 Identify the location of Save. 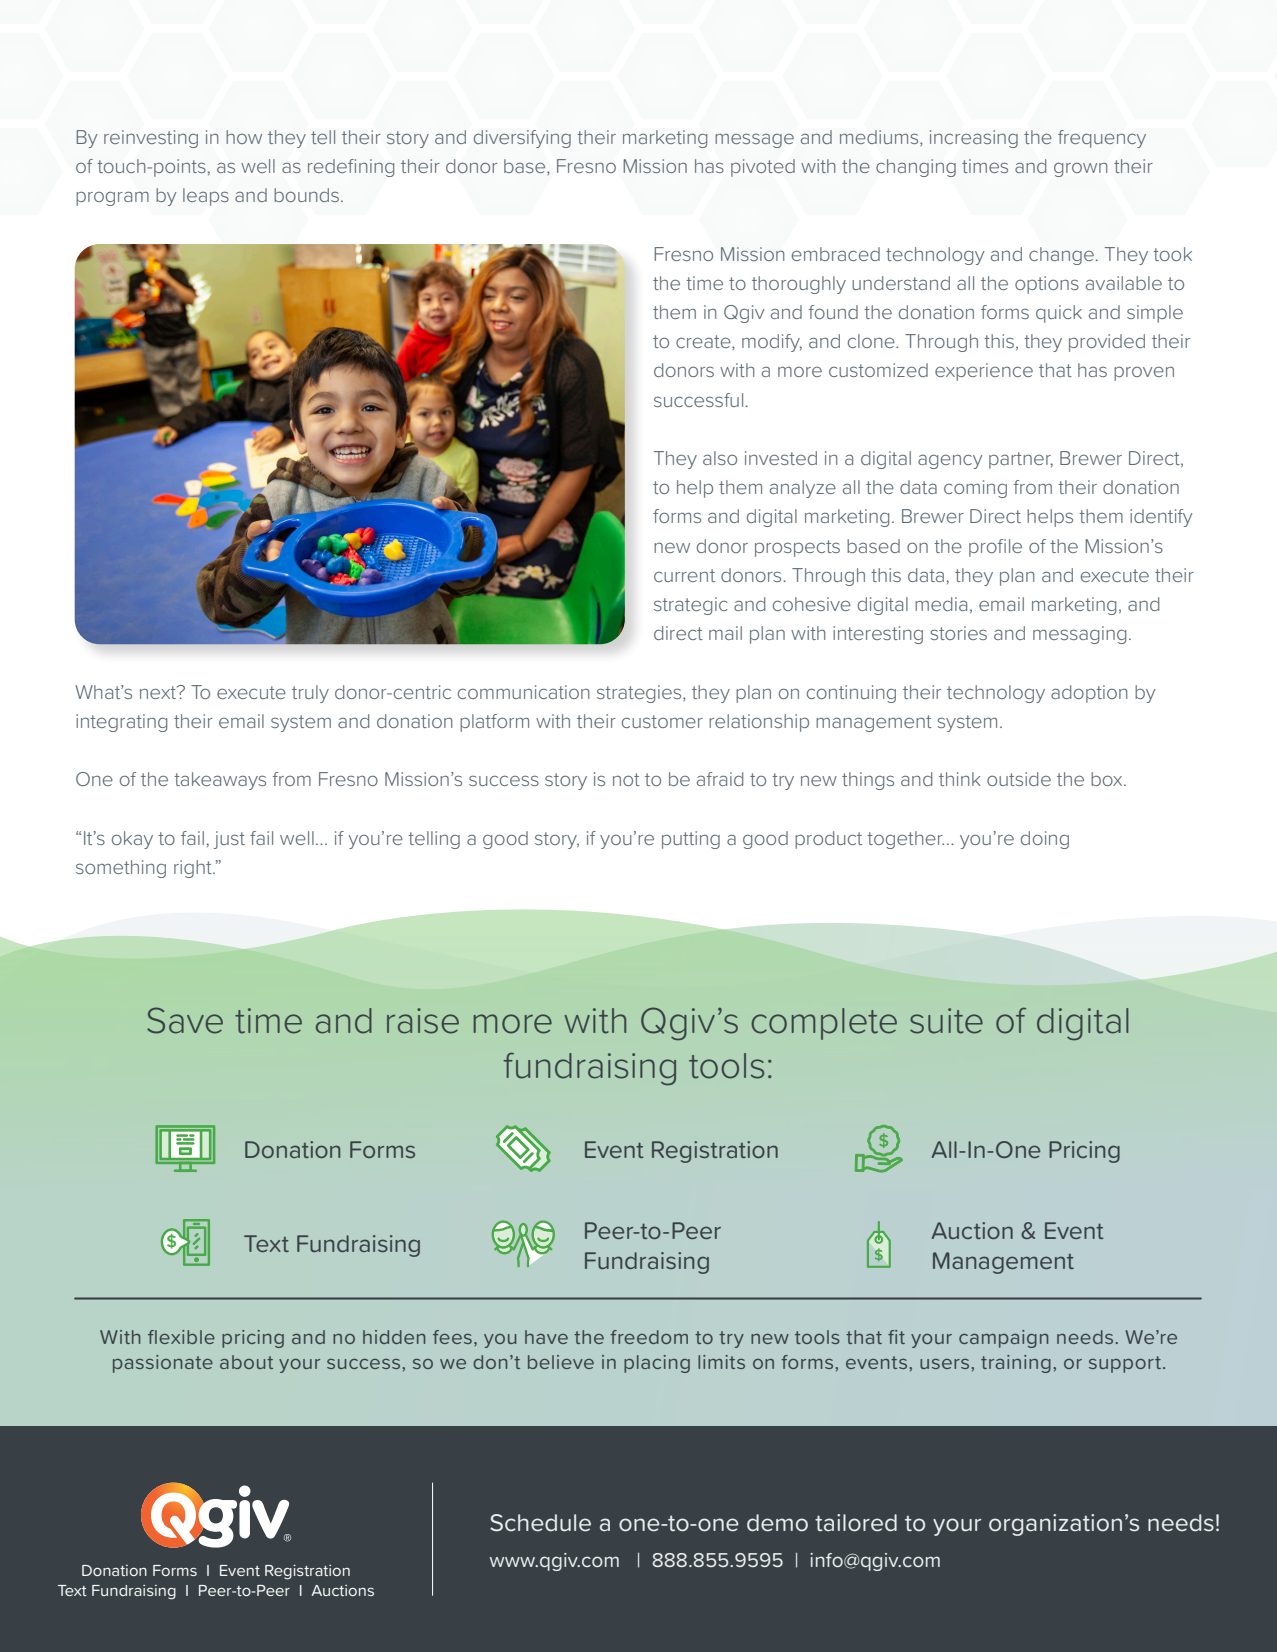
(185, 1020).
